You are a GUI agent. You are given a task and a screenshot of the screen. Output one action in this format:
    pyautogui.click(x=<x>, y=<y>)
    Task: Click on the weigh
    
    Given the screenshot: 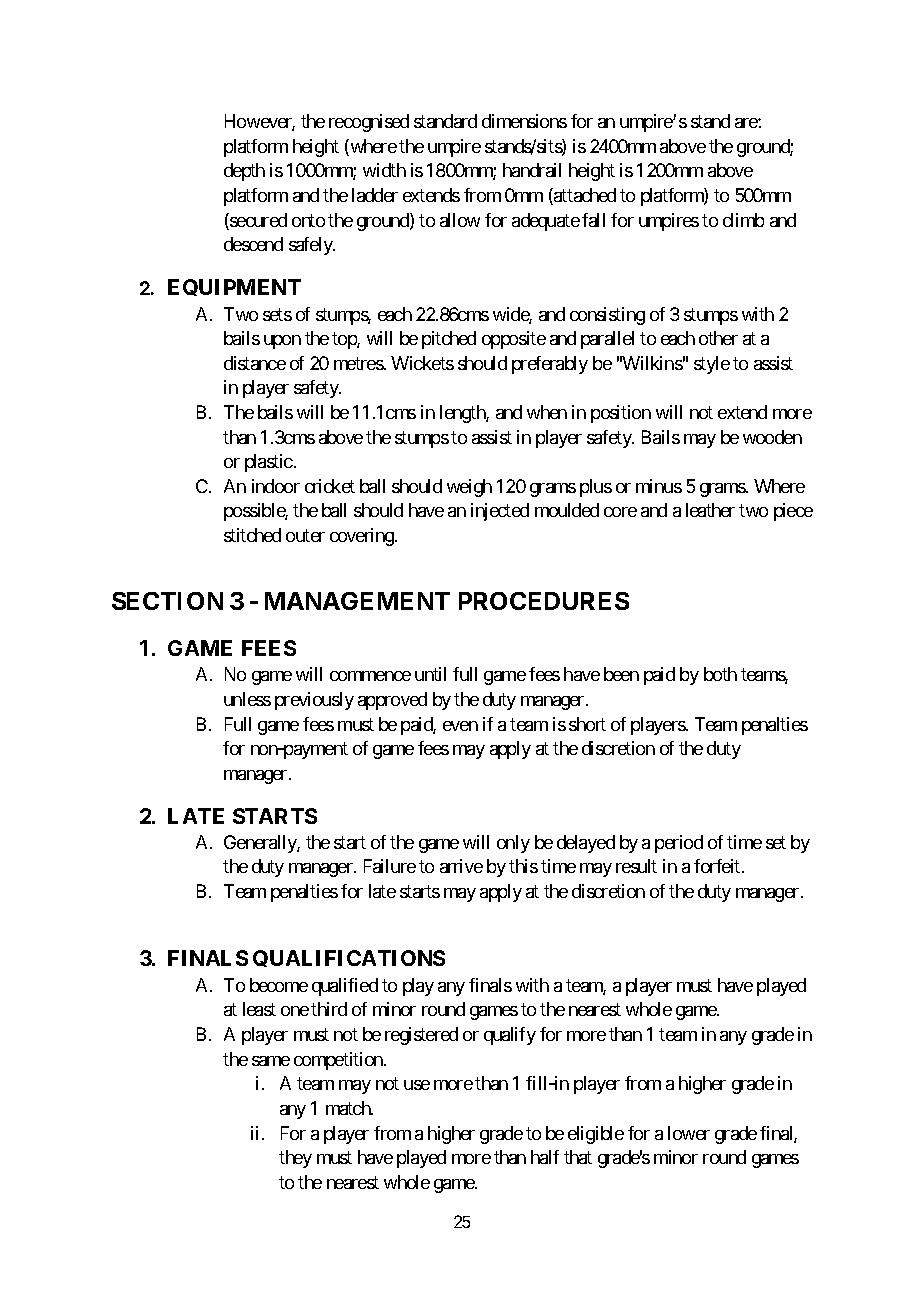 What is the action you would take?
    pyautogui.click(x=469, y=488)
